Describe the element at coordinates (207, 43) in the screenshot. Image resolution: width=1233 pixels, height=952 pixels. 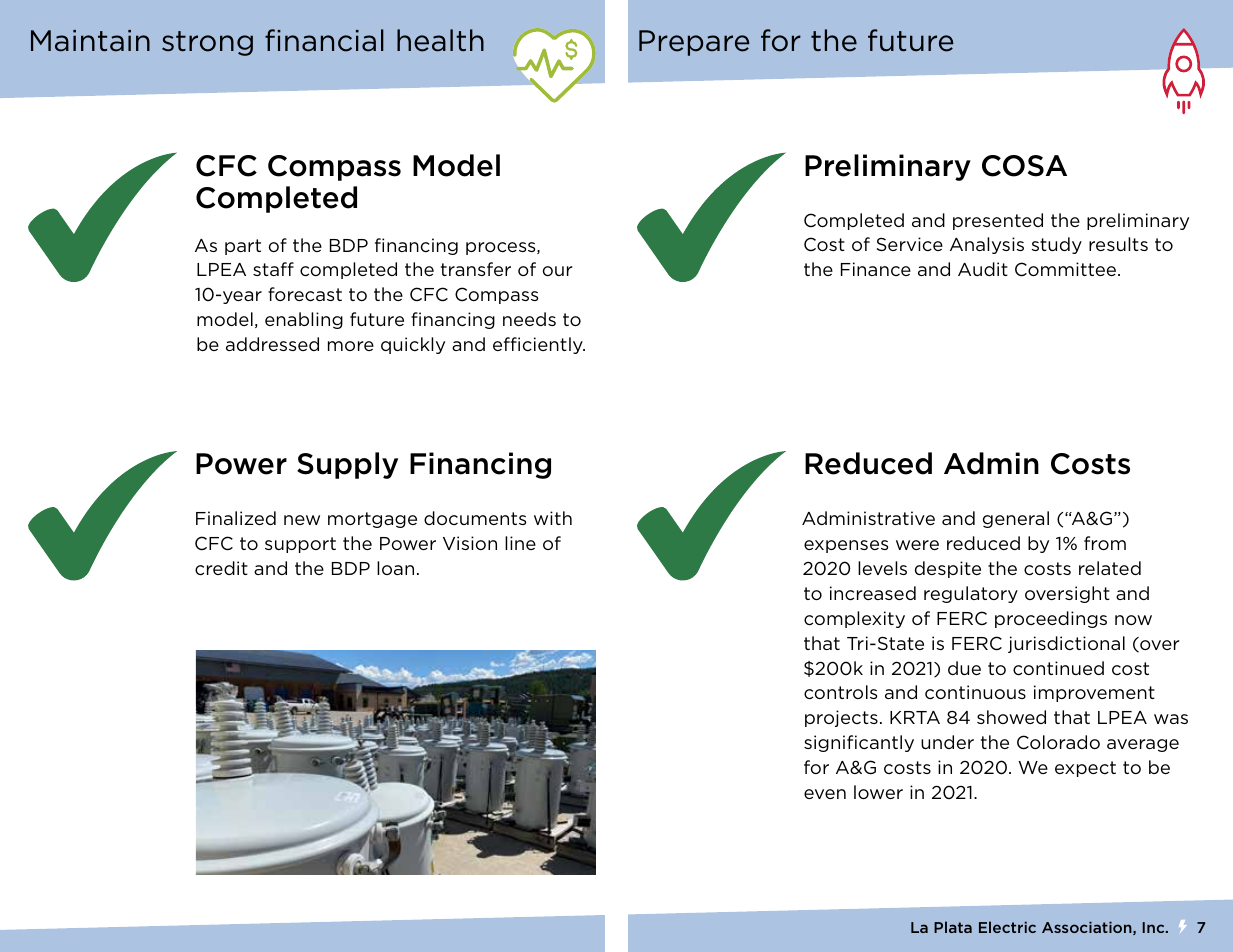
I see `strong` at that location.
